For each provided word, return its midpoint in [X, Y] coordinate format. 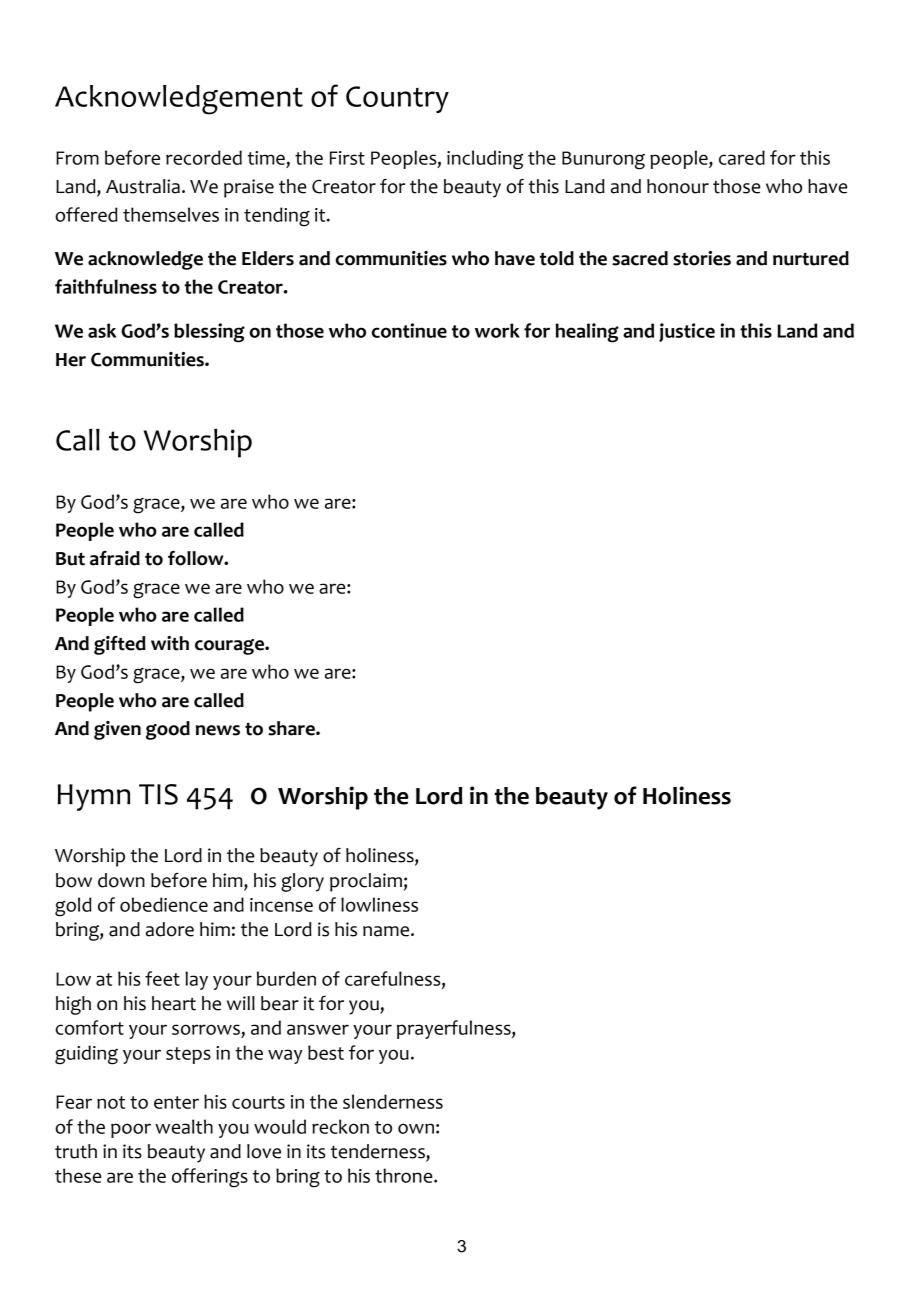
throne [405, 1175]
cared [742, 157]
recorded [204, 157]
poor [131, 1130]
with [170, 643]
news [218, 730]
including [485, 160]
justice [687, 332]
